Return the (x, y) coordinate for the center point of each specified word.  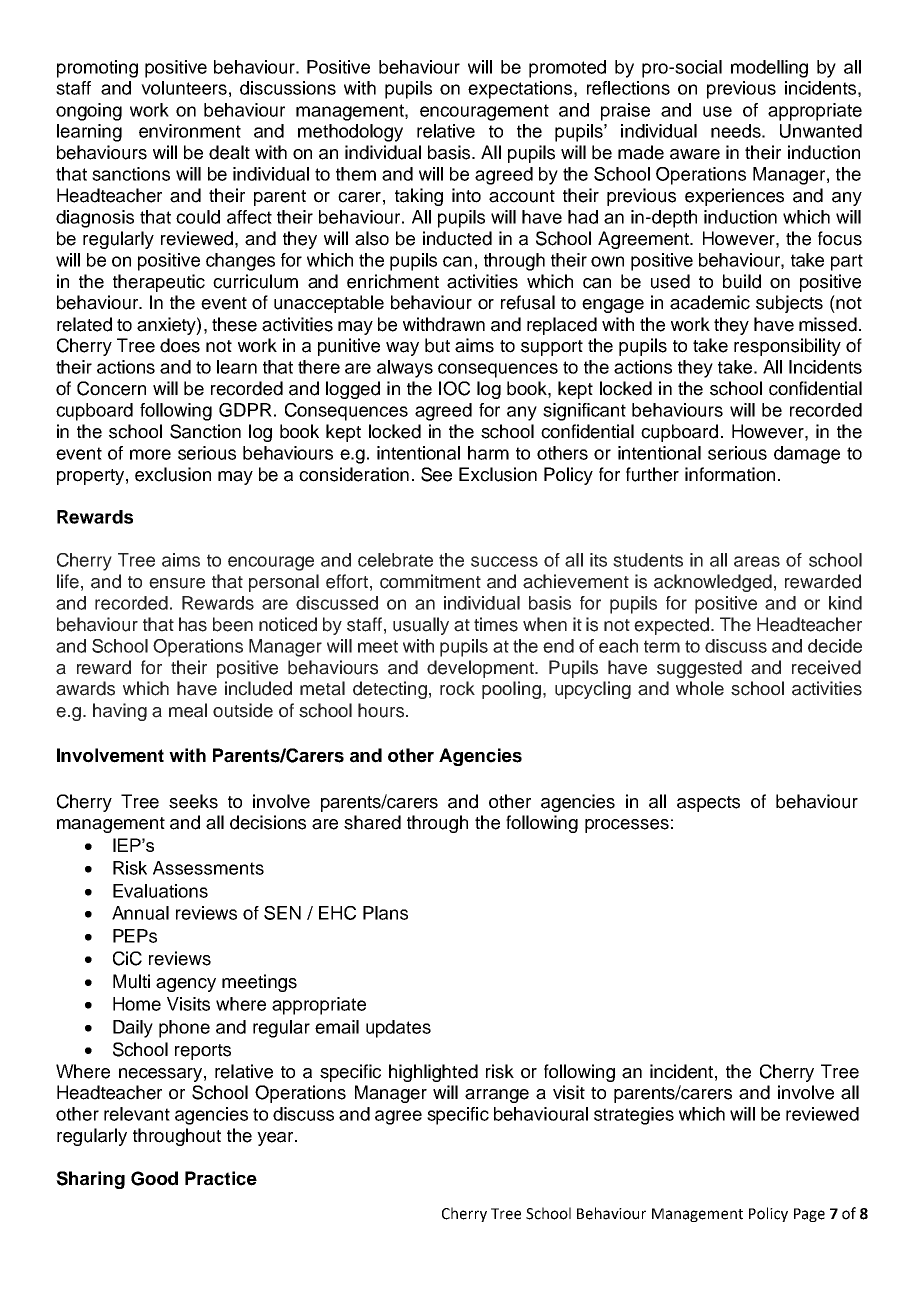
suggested (699, 669)
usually (421, 626)
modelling (769, 69)
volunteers (184, 88)
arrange (497, 1096)
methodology (350, 133)
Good (154, 1178)
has (193, 624)
